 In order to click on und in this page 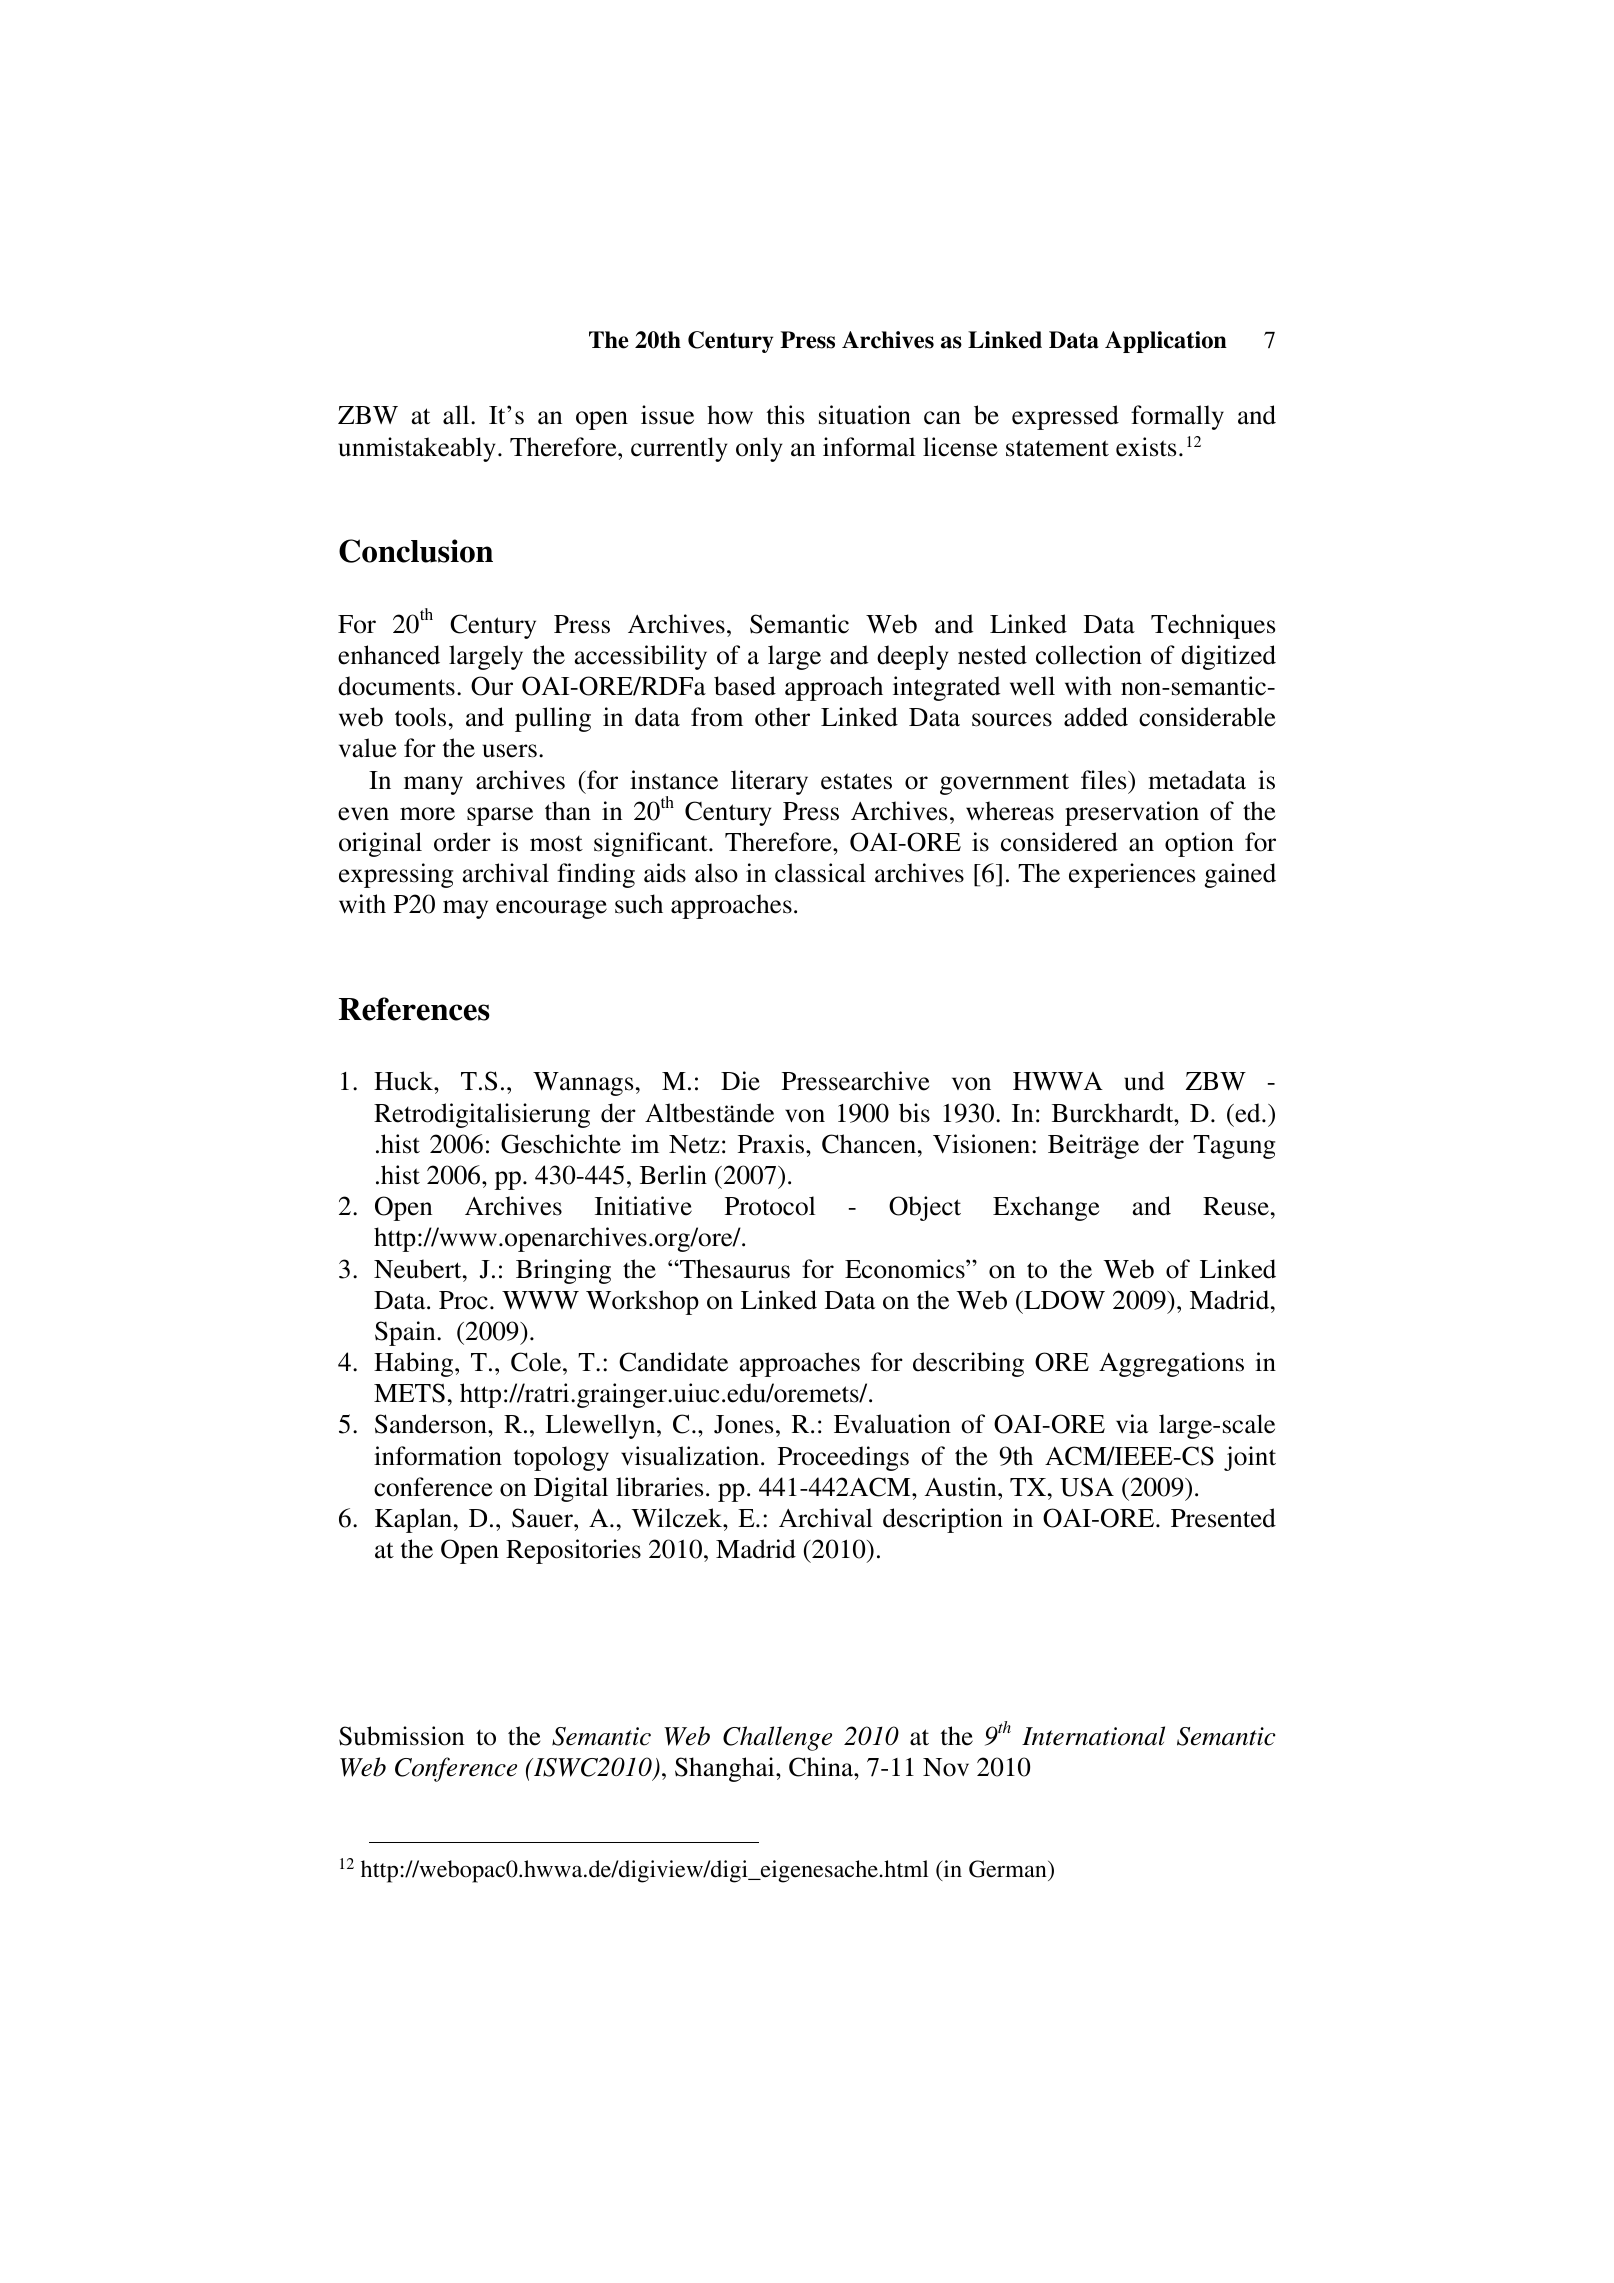, I will do `click(1144, 1081)`.
